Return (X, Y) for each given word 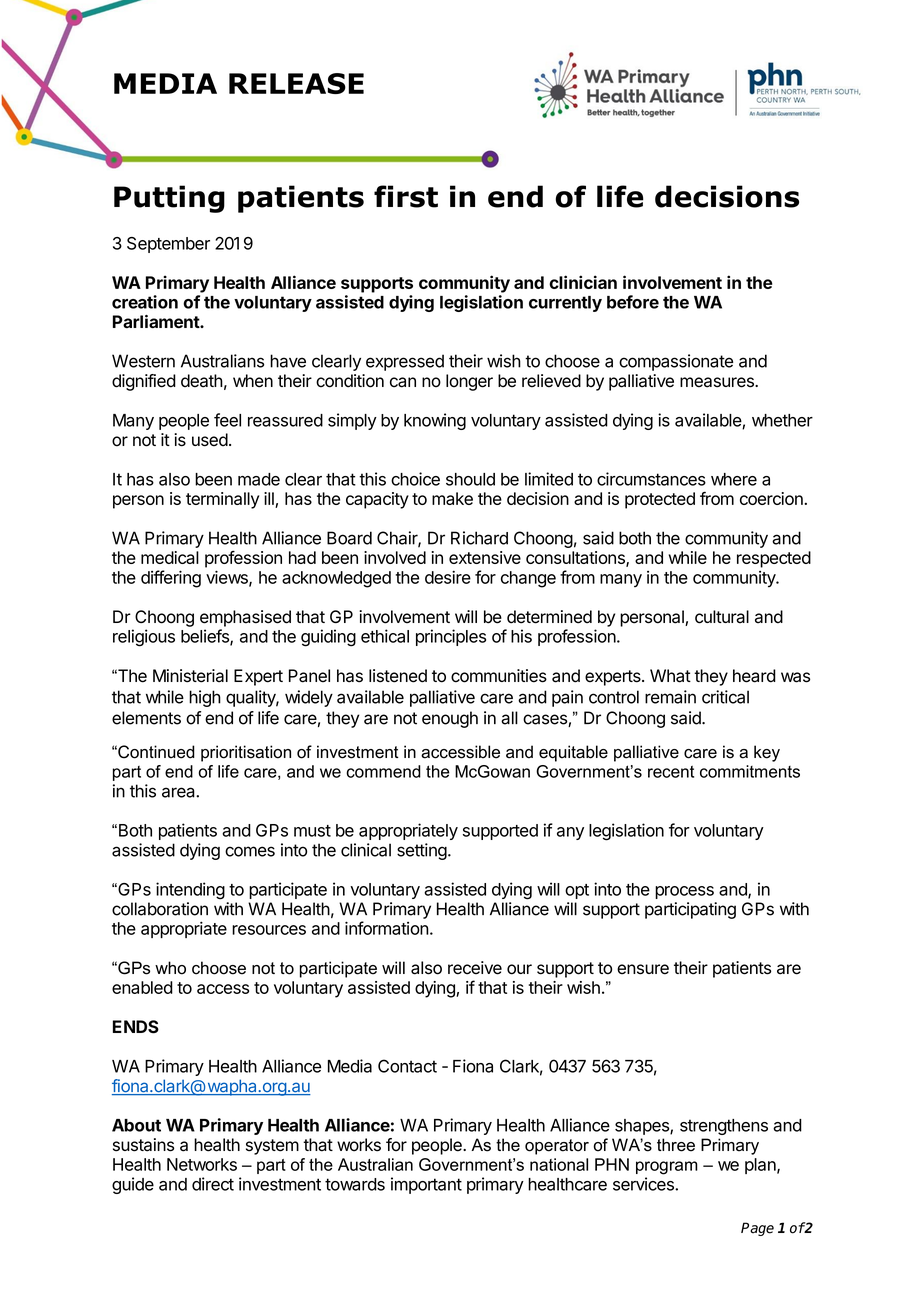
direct (213, 1184)
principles (451, 637)
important (426, 1185)
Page (757, 1229)
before (633, 302)
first (406, 196)
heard (754, 676)
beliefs (206, 637)
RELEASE (296, 83)
